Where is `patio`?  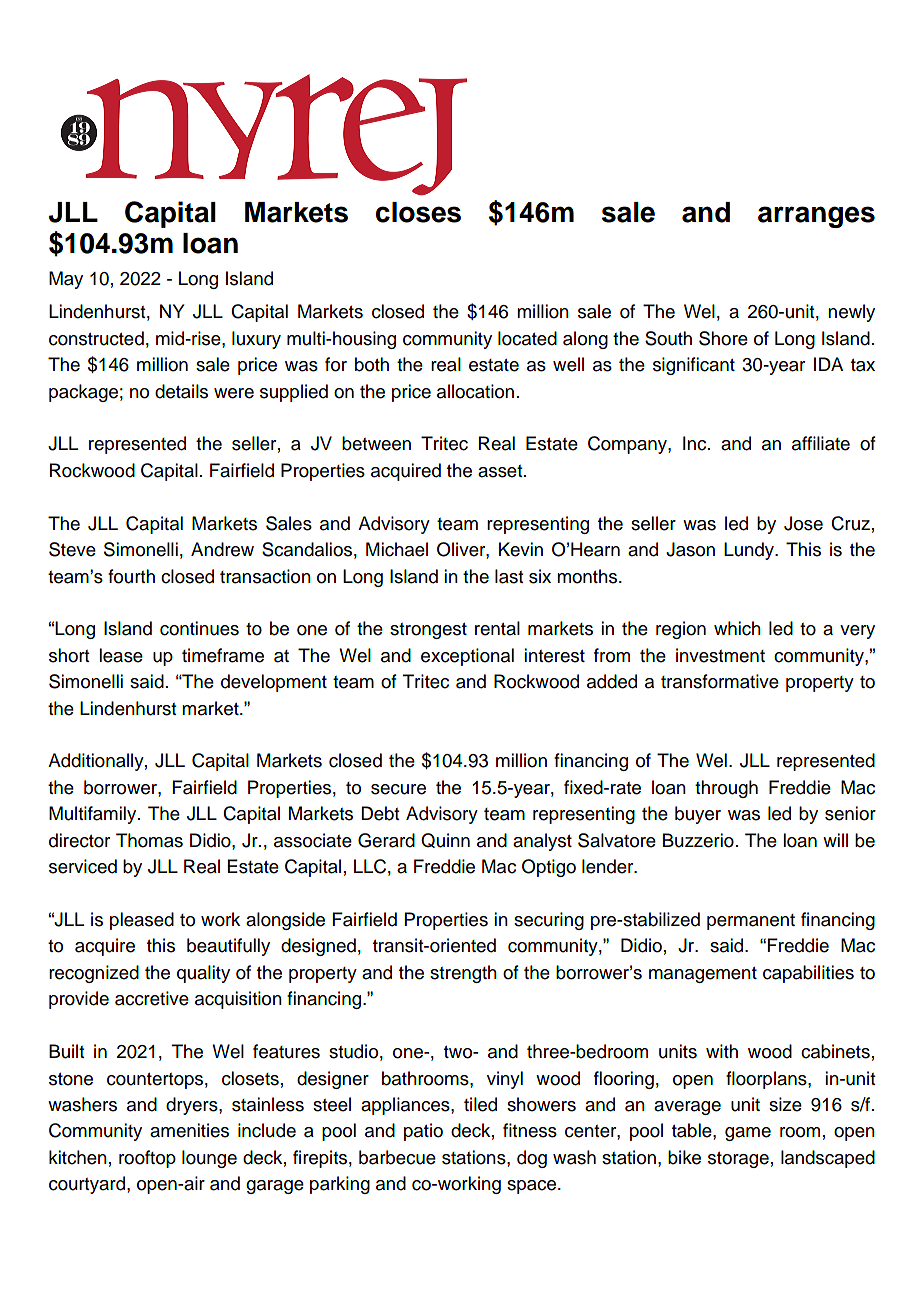
patio is located at coordinates (423, 1132).
